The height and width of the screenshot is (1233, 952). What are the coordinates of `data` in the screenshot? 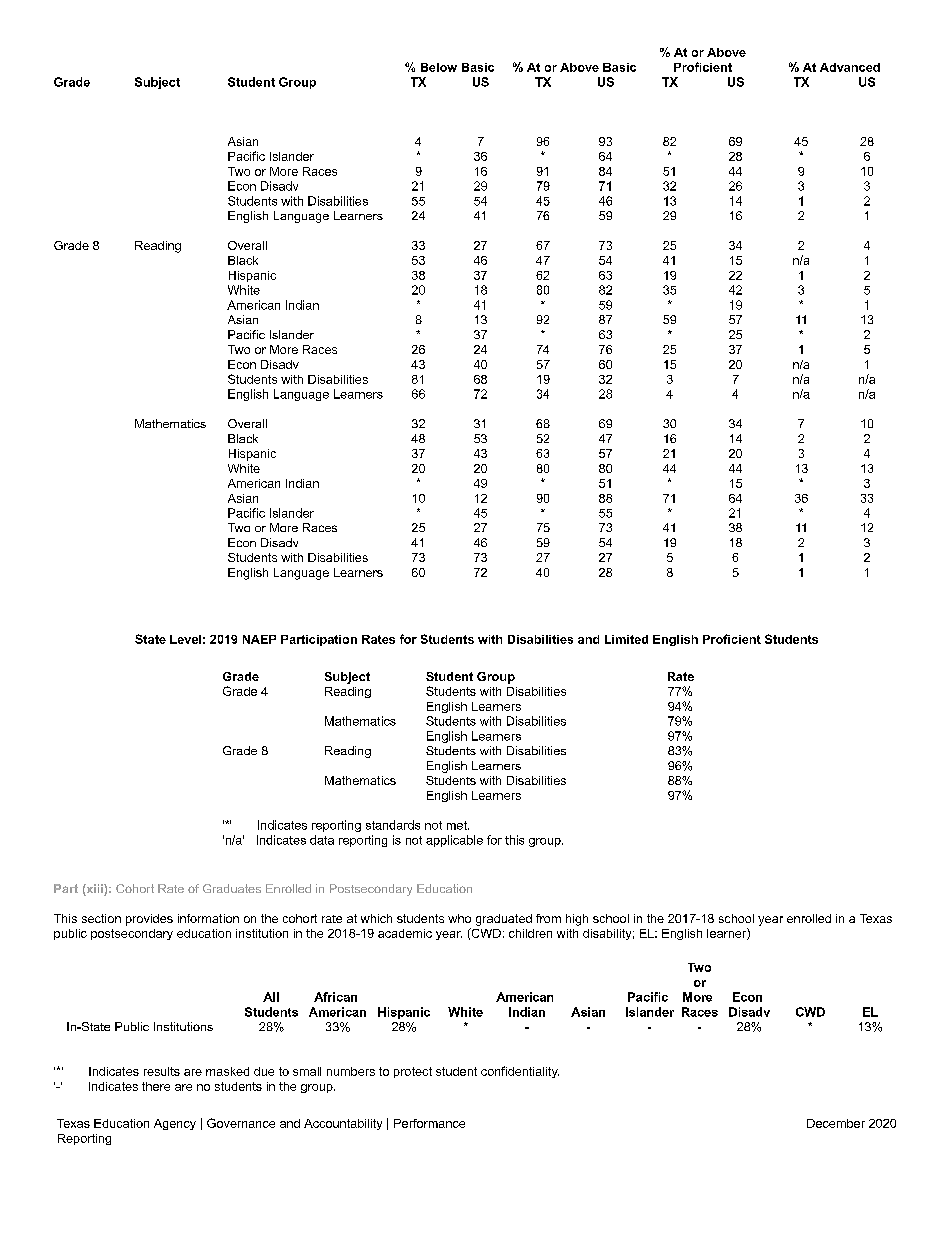 It's located at (322, 840).
